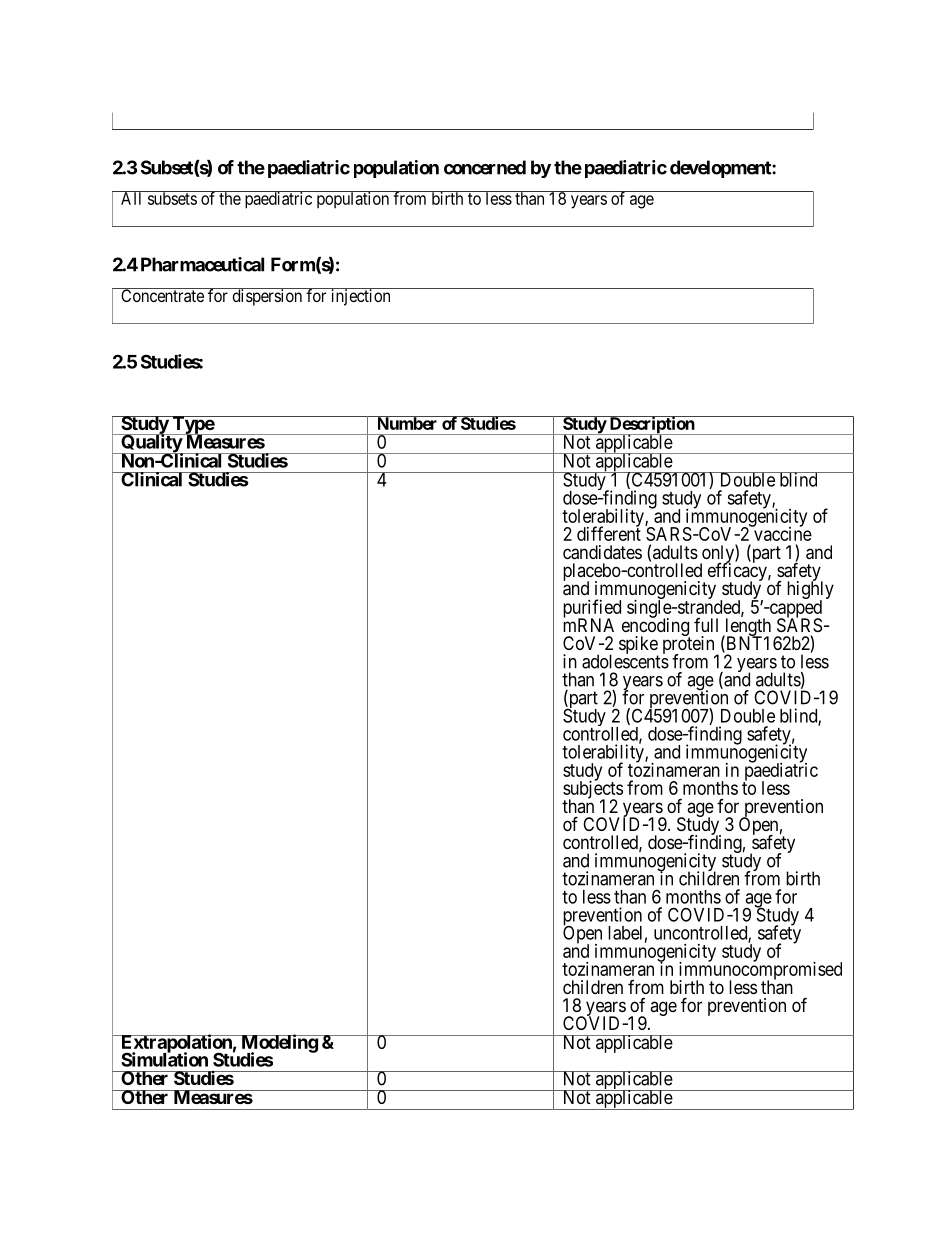 The height and width of the image is (1233, 952). Describe the element at coordinates (609, 533) in the image. I see `different` at that location.
